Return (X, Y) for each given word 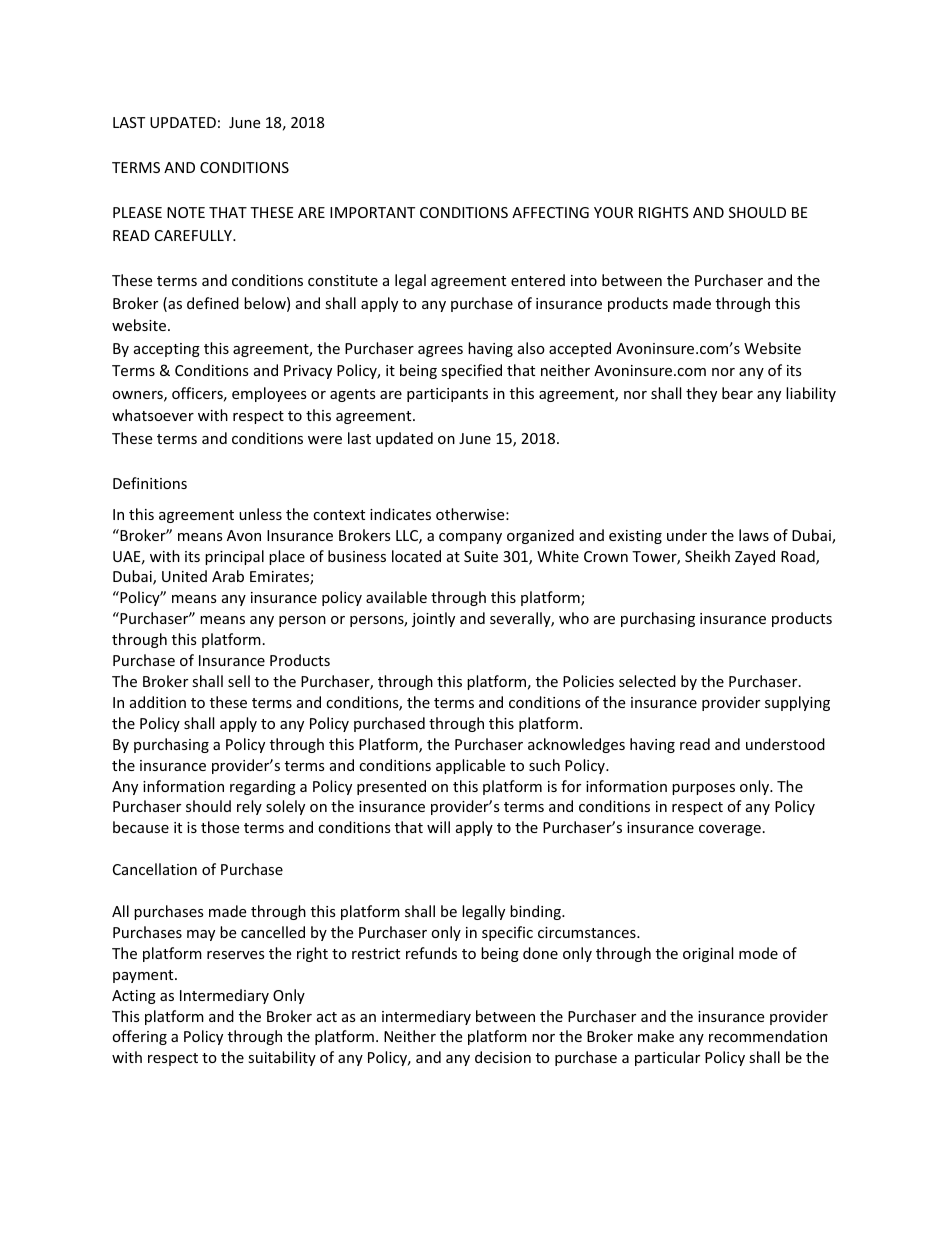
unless (260, 514)
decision (503, 1057)
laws (754, 535)
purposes (703, 789)
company (470, 538)
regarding (263, 787)
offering (139, 1037)
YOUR (613, 212)
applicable (470, 766)
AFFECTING (550, 212)
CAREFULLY (195, 235)
